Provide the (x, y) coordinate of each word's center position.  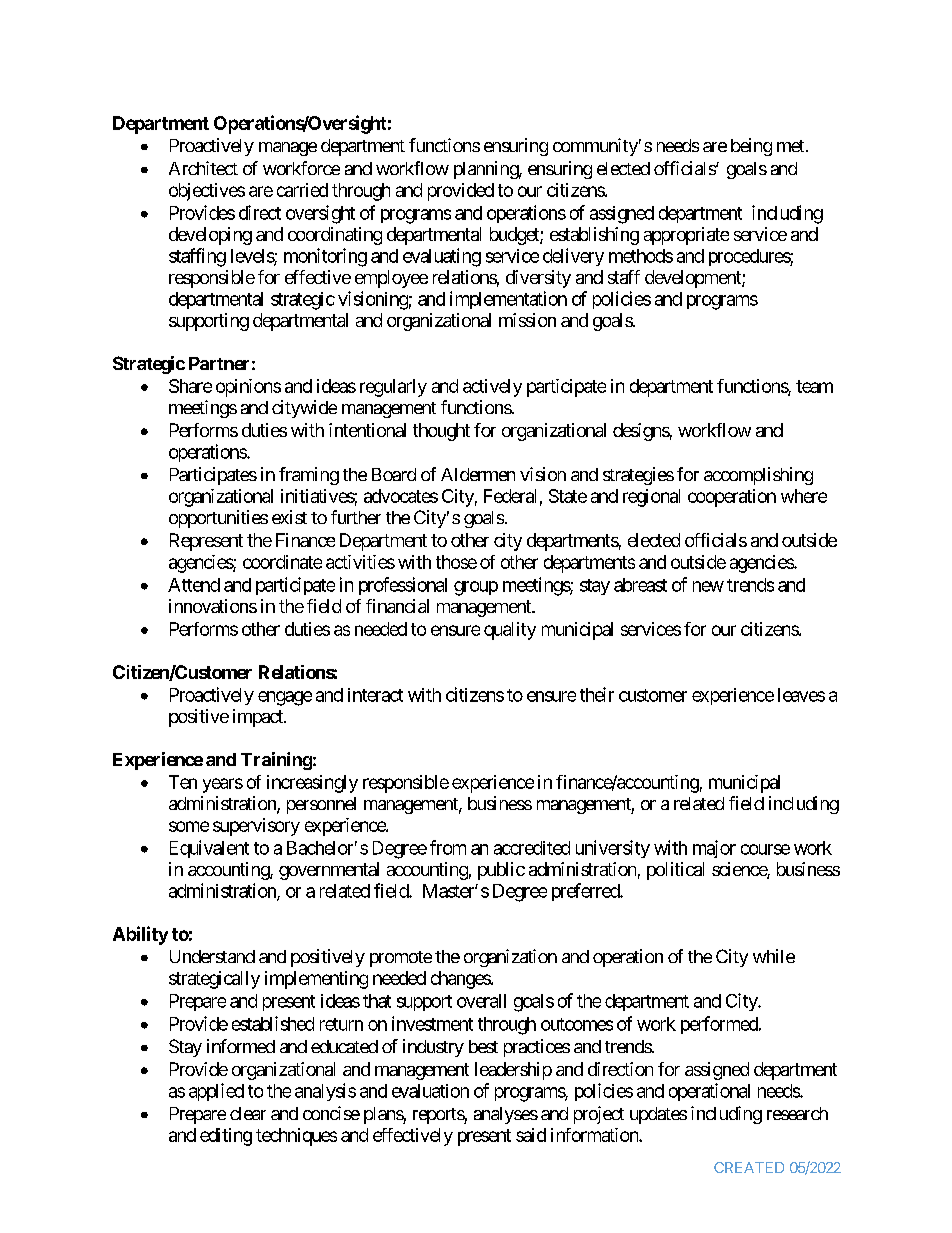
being (751, 147)
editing (226, 1137)
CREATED (749, 1167)
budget (515, 236)
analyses (506, 1115)
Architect (203, 168)
